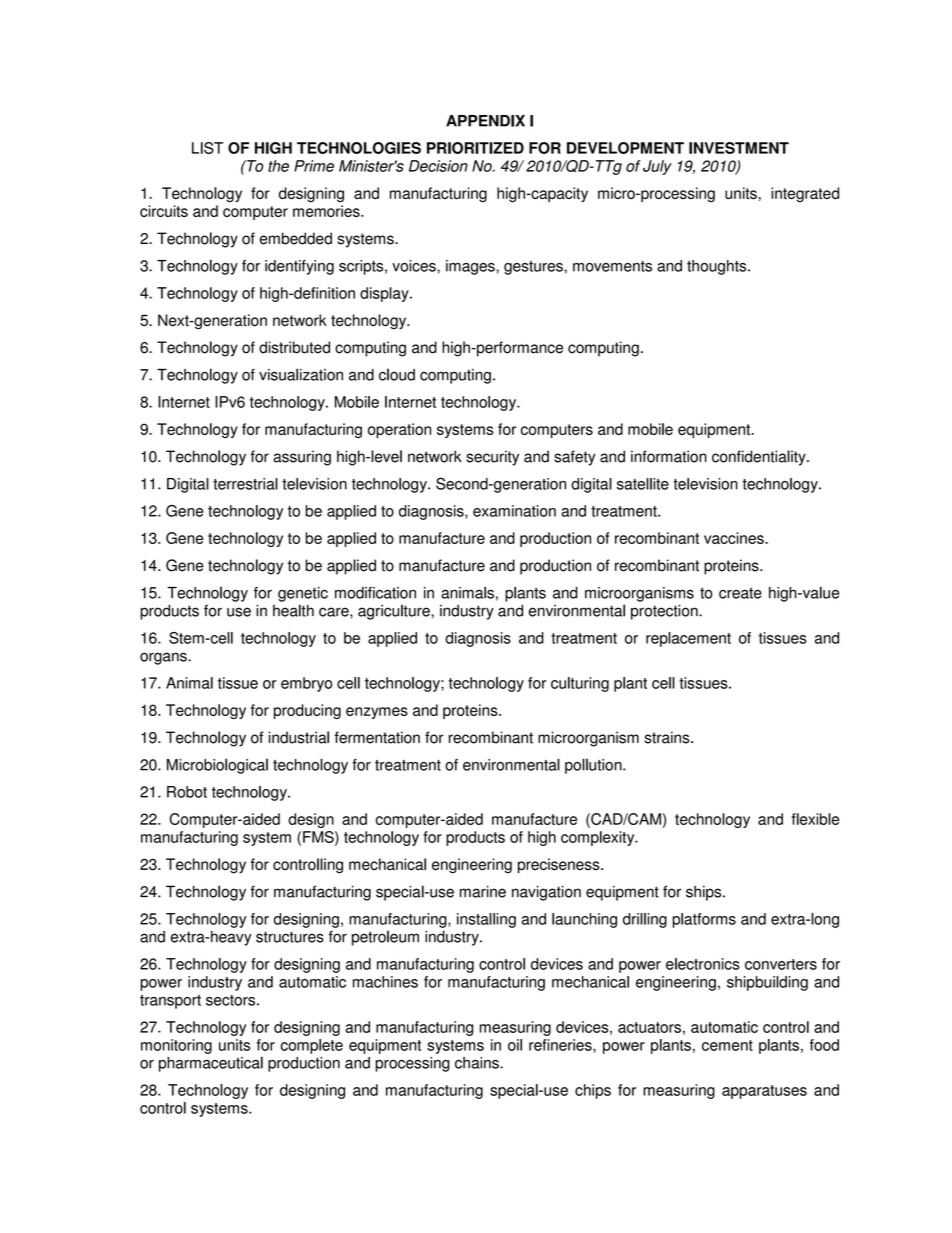 This document has height=1233, width=952. Describe the element at coordinates (594, 766) in the document. I see `pollution` at that location.
